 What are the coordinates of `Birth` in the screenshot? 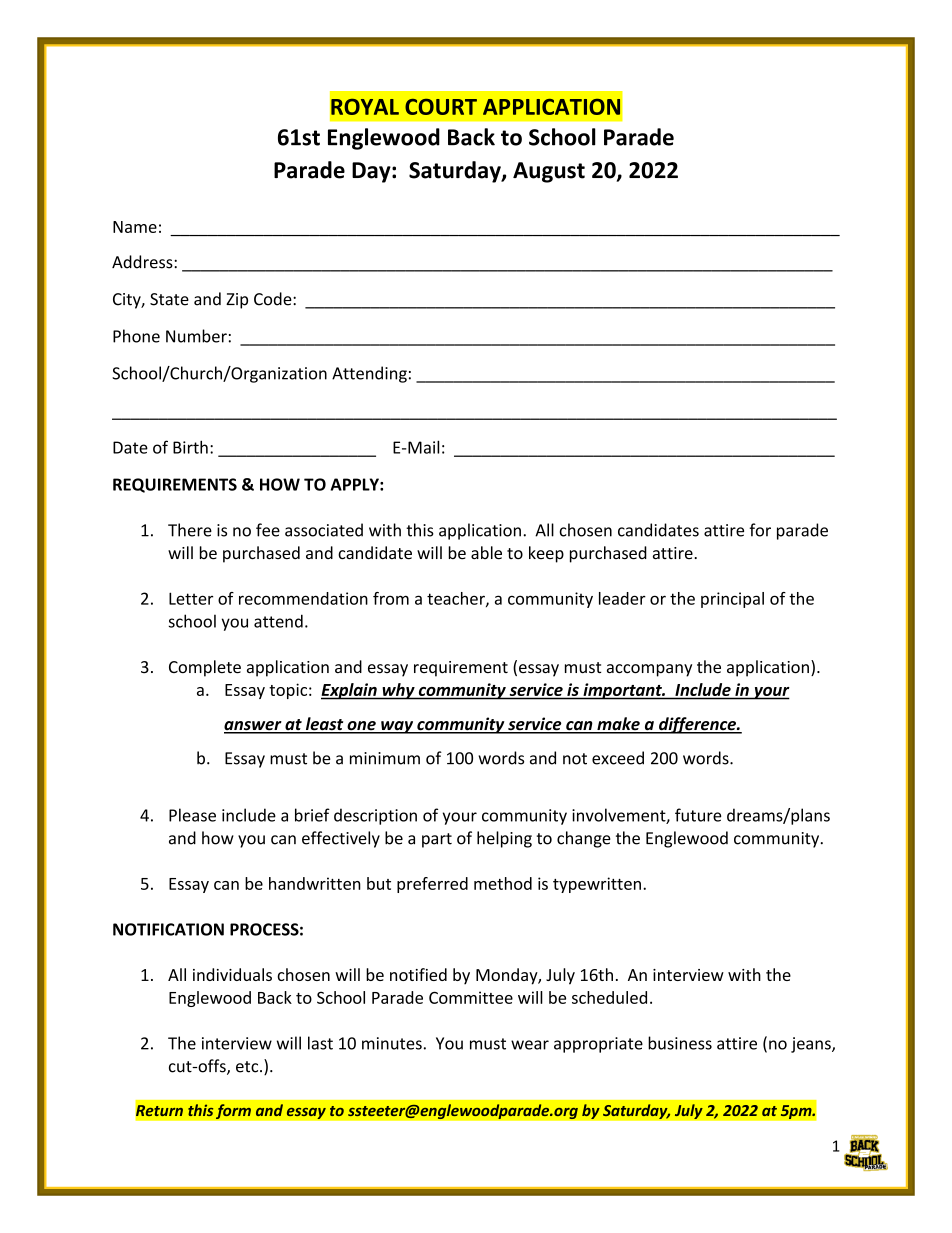 It's located at (190, 447).
